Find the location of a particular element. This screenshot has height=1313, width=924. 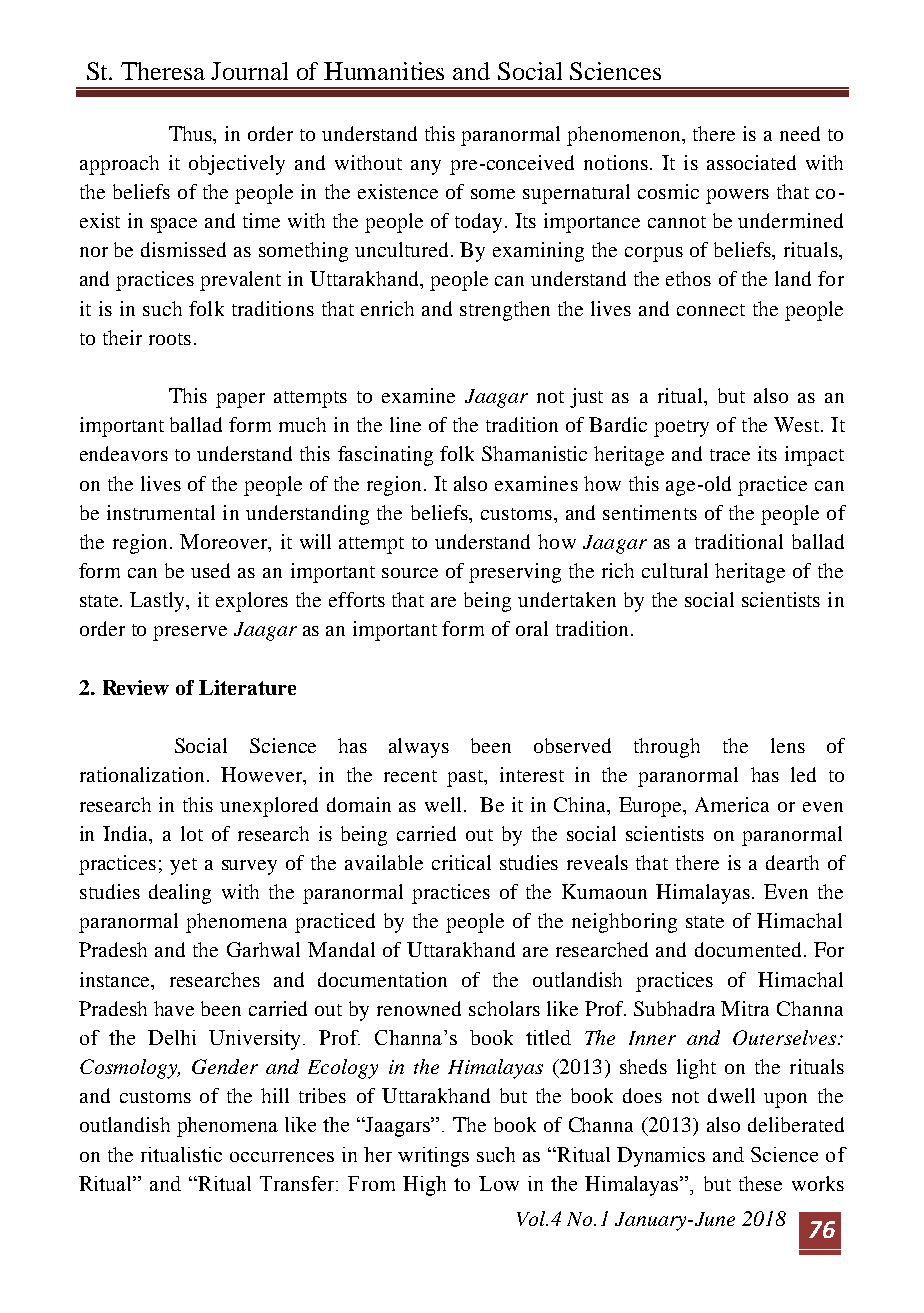

occurrences is located at coordinates (282, 1157).
